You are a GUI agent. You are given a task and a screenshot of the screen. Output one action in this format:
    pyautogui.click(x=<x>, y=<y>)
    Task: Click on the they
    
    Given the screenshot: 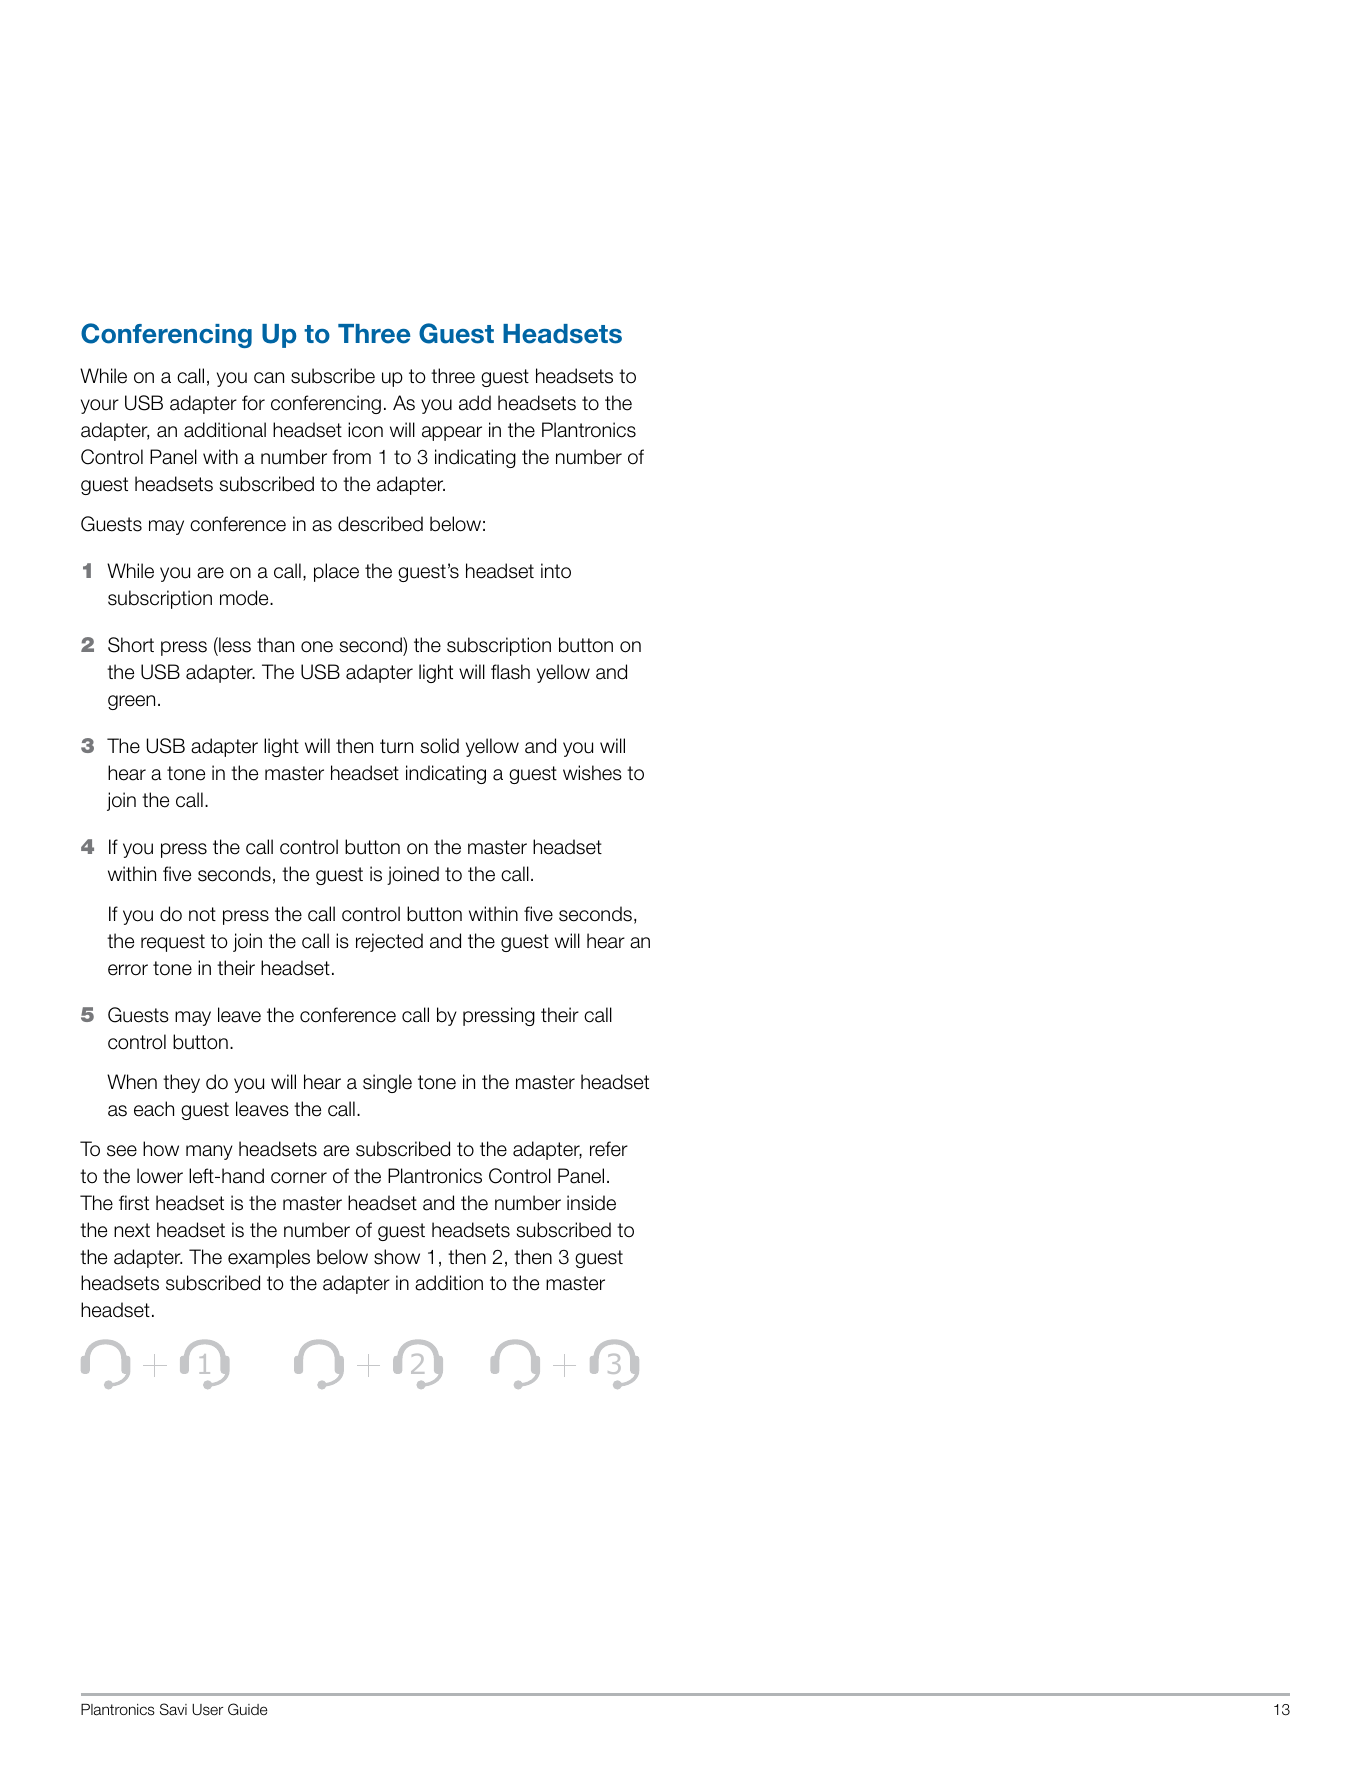 What is the action you would take?
    pyautogui.click(x=181, y=1083)
